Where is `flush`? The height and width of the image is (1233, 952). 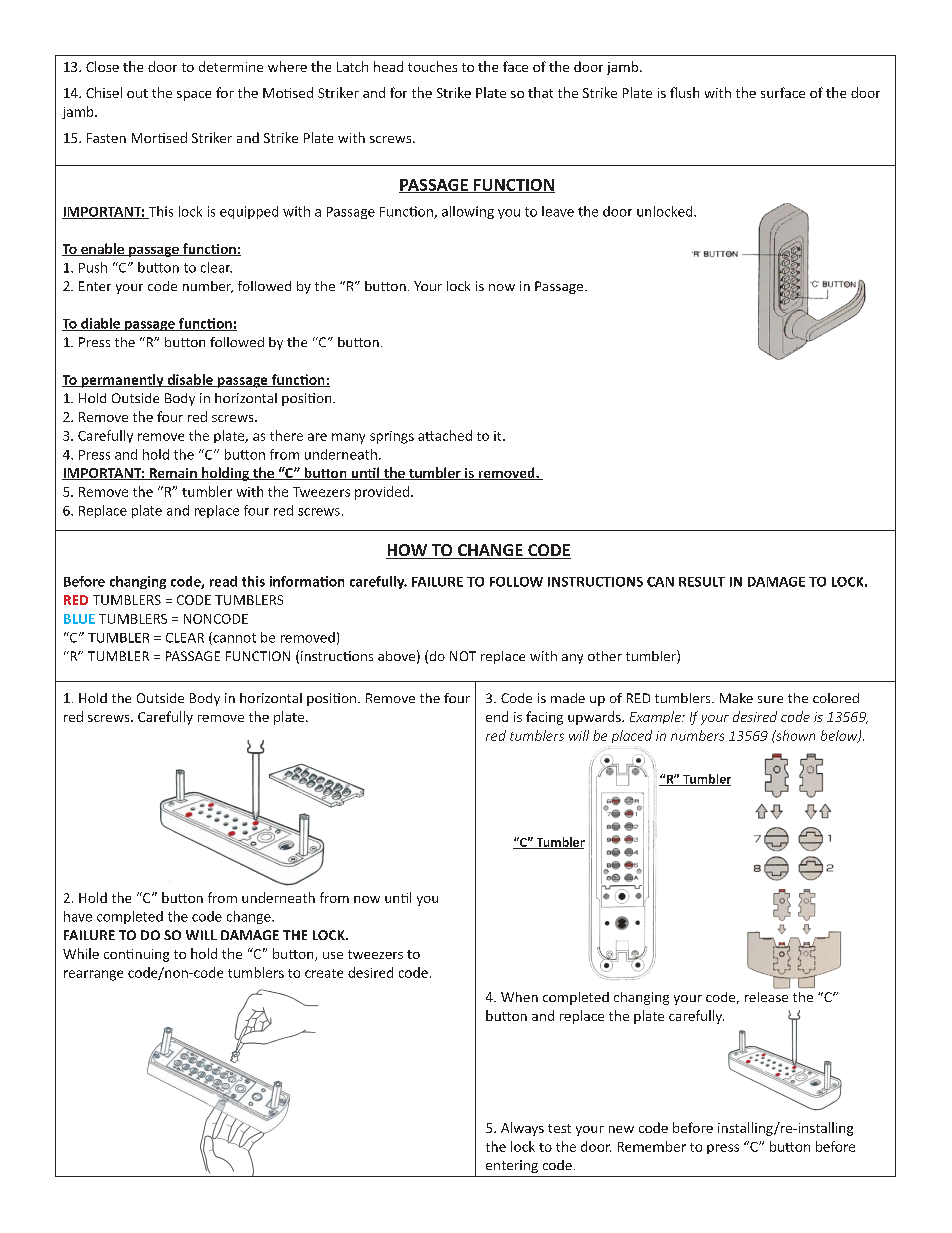 flush is located at coordinates (684, 92).
